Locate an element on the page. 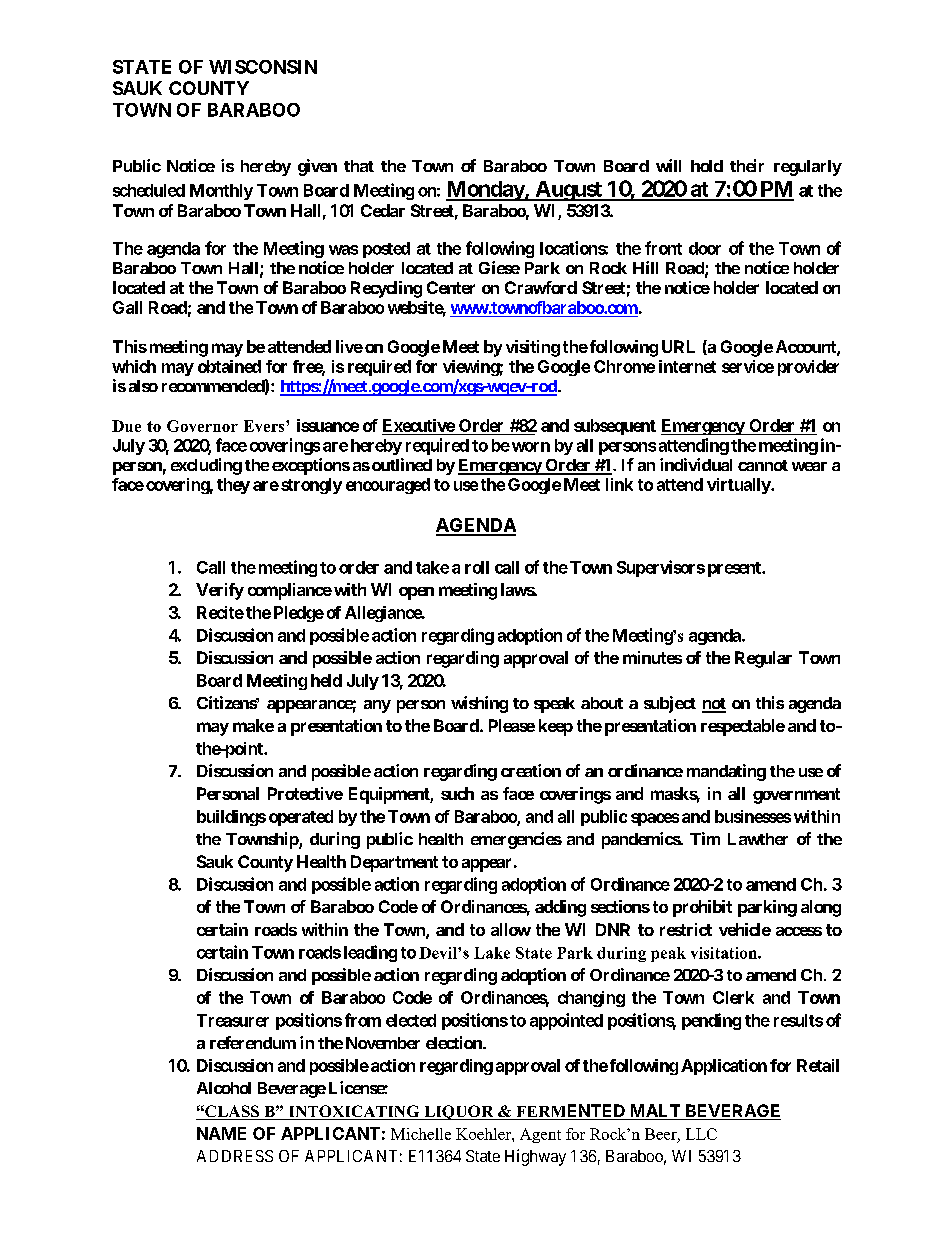 The height and width of the page is (1233, 952). Recite is located at coordinates (220, 612).
